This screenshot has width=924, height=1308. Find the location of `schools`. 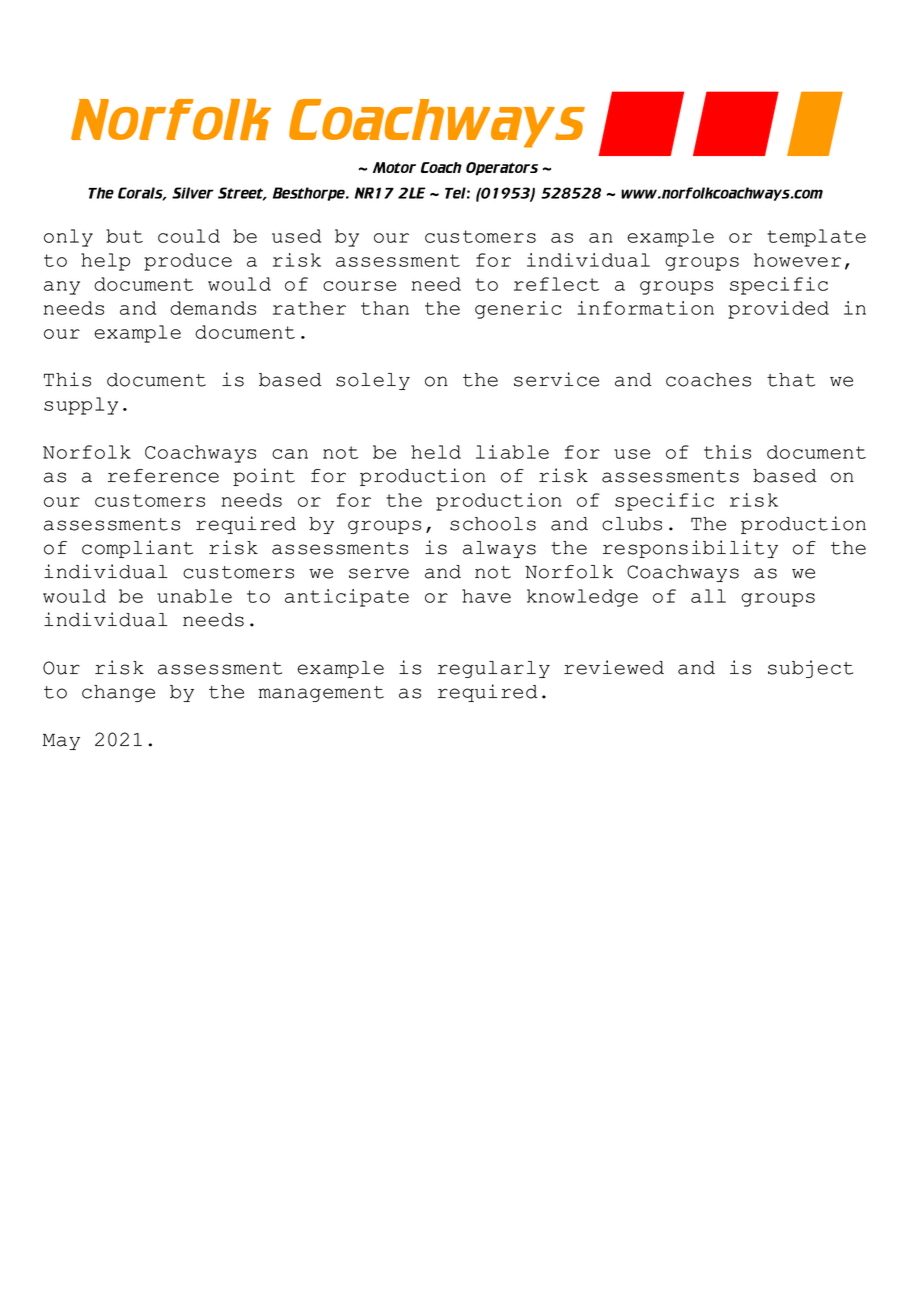

schools is located at coordinates (493, 524).
